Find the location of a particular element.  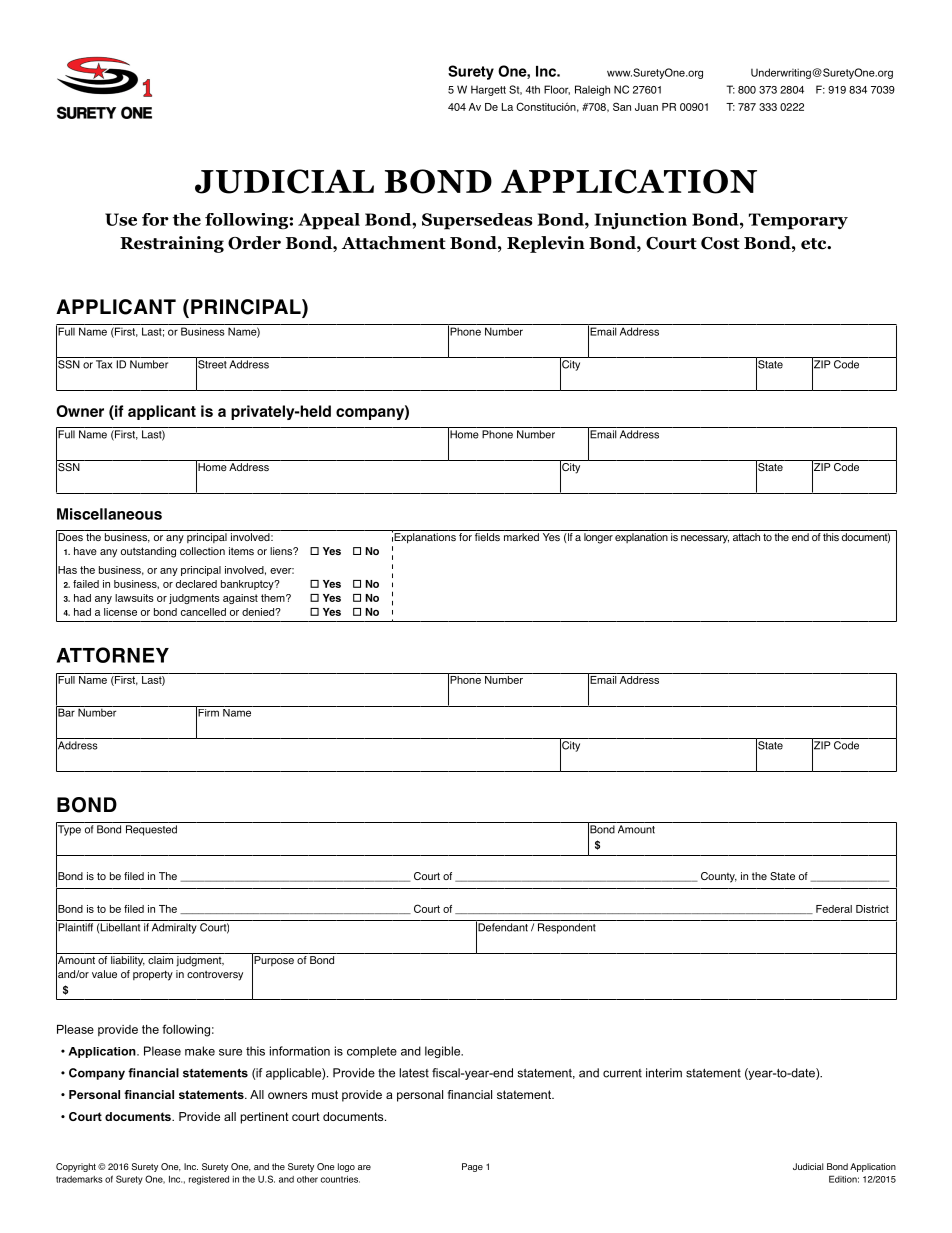

necessary is located at coordinates (705, 539).
